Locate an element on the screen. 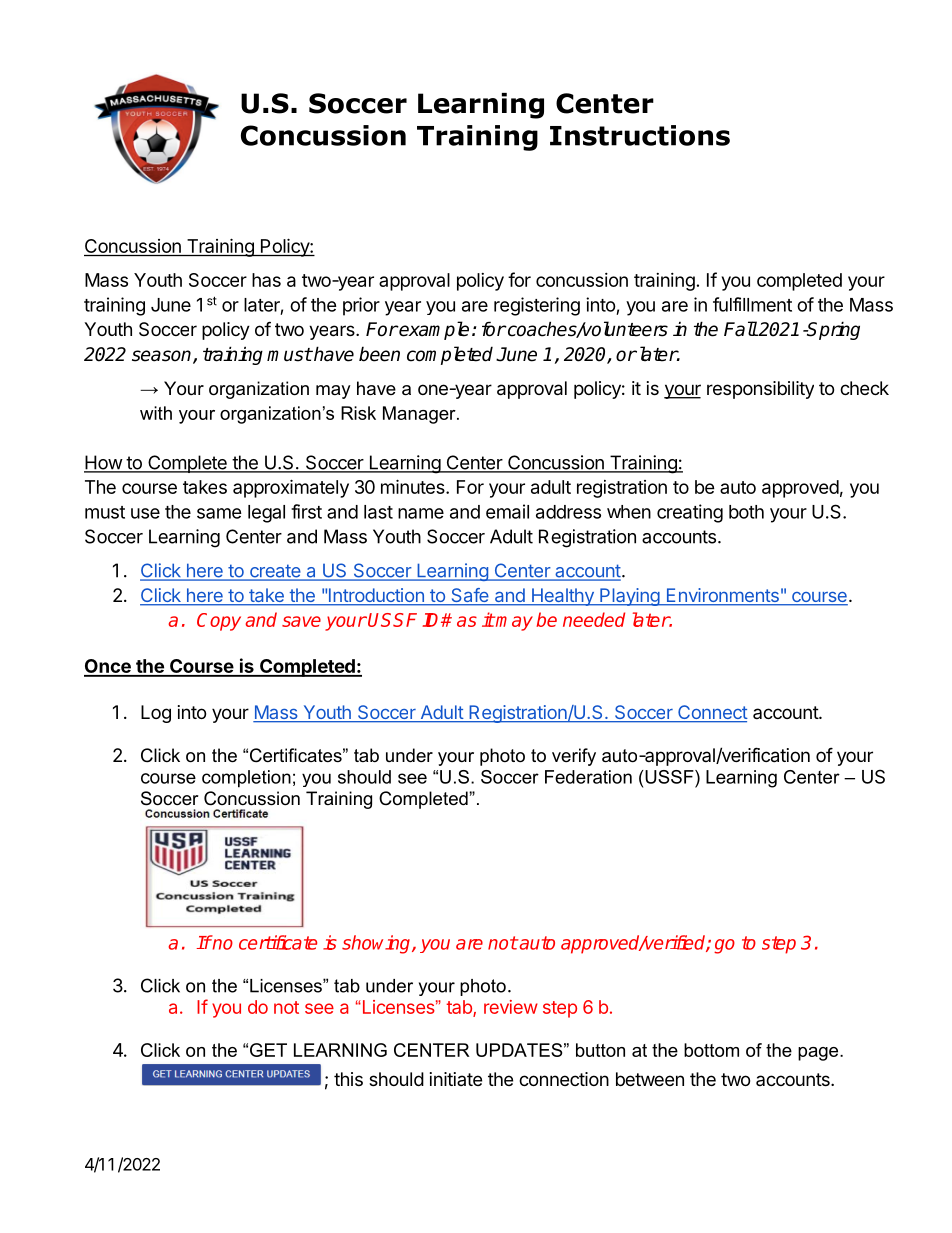 This screenshot has width=952, height=1233. Copy is located at coordinates (219, 622).
